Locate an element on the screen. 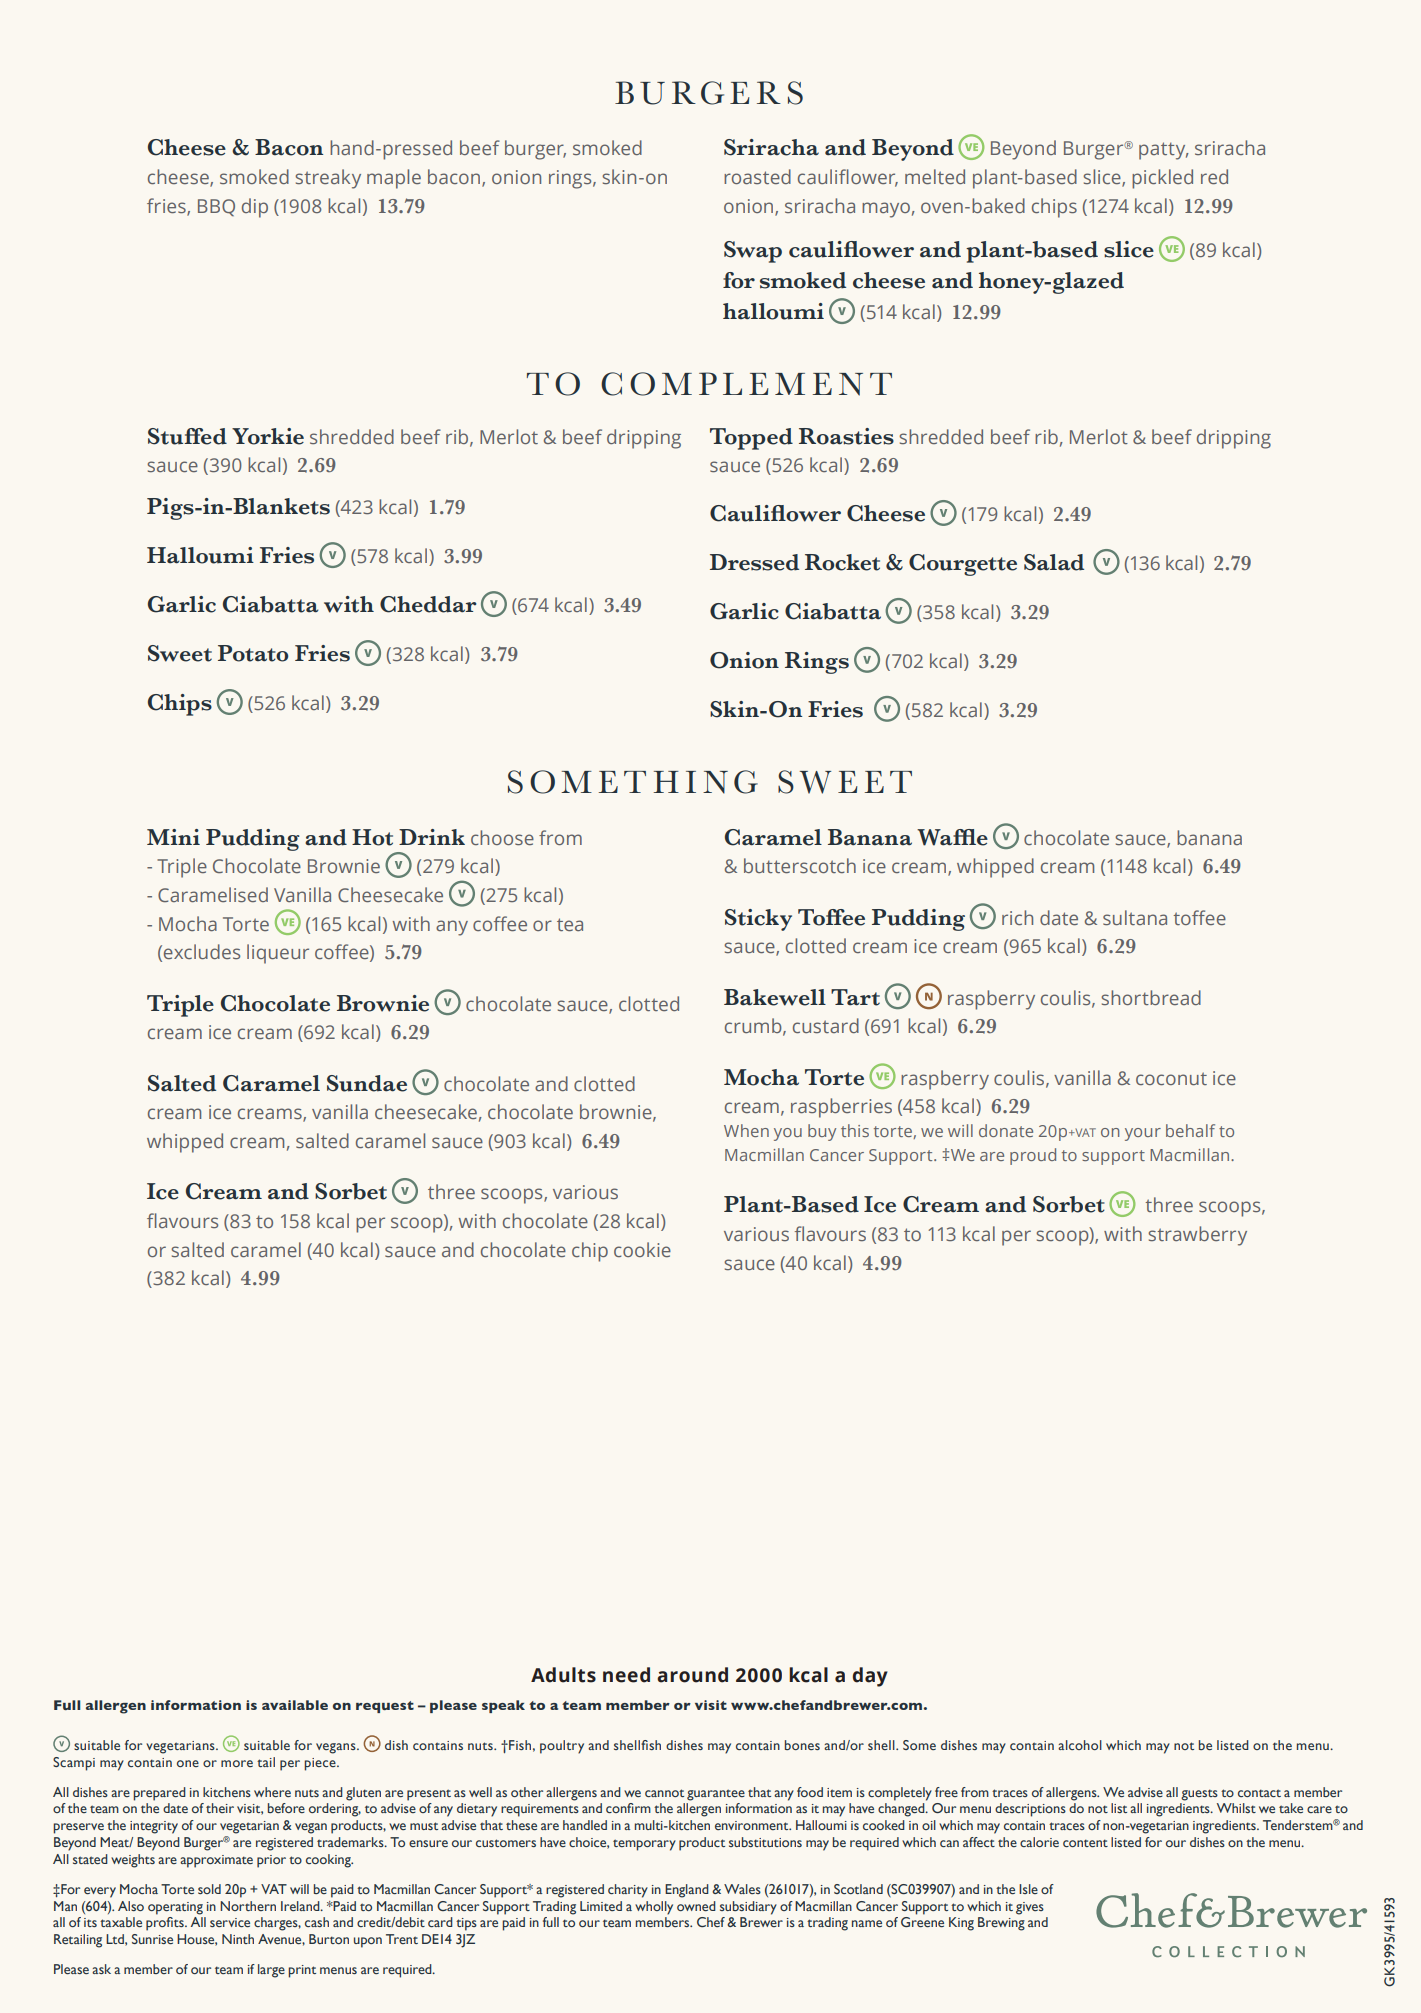  roasted is located at coordinates (757, 176).
